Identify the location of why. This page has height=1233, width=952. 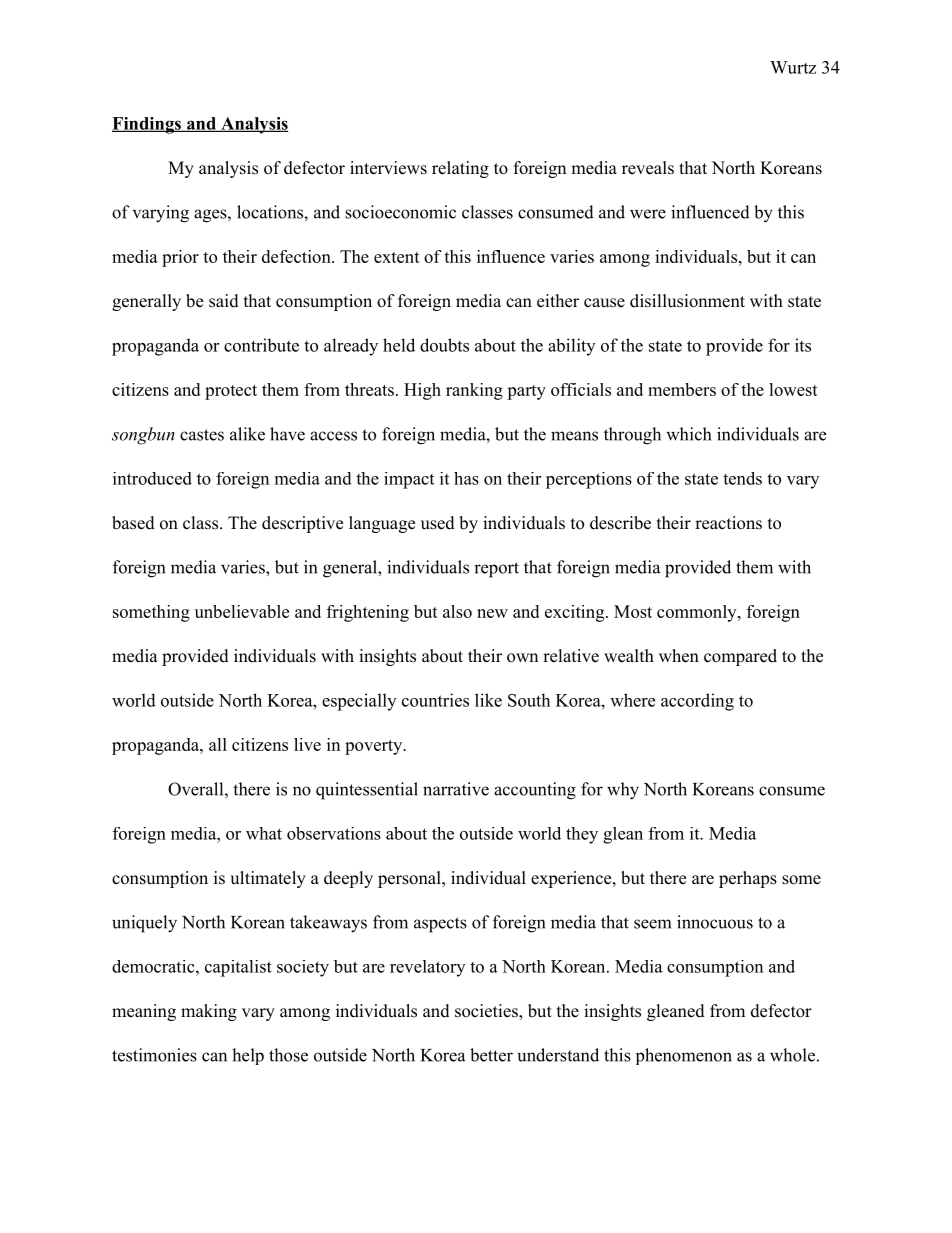
(623, 791).
